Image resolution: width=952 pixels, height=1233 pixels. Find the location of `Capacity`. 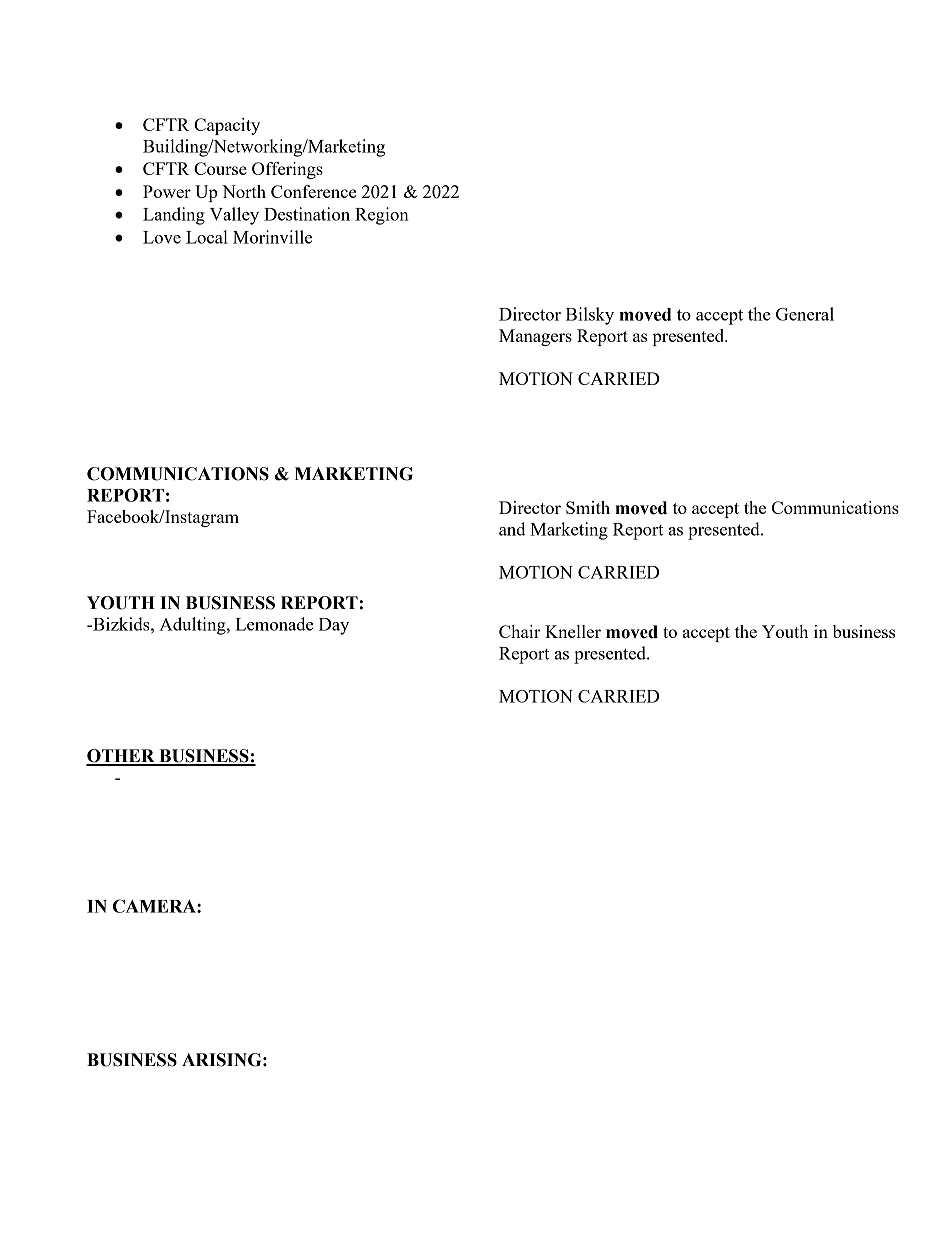

Capacity is located at coordinates (227, 126).
